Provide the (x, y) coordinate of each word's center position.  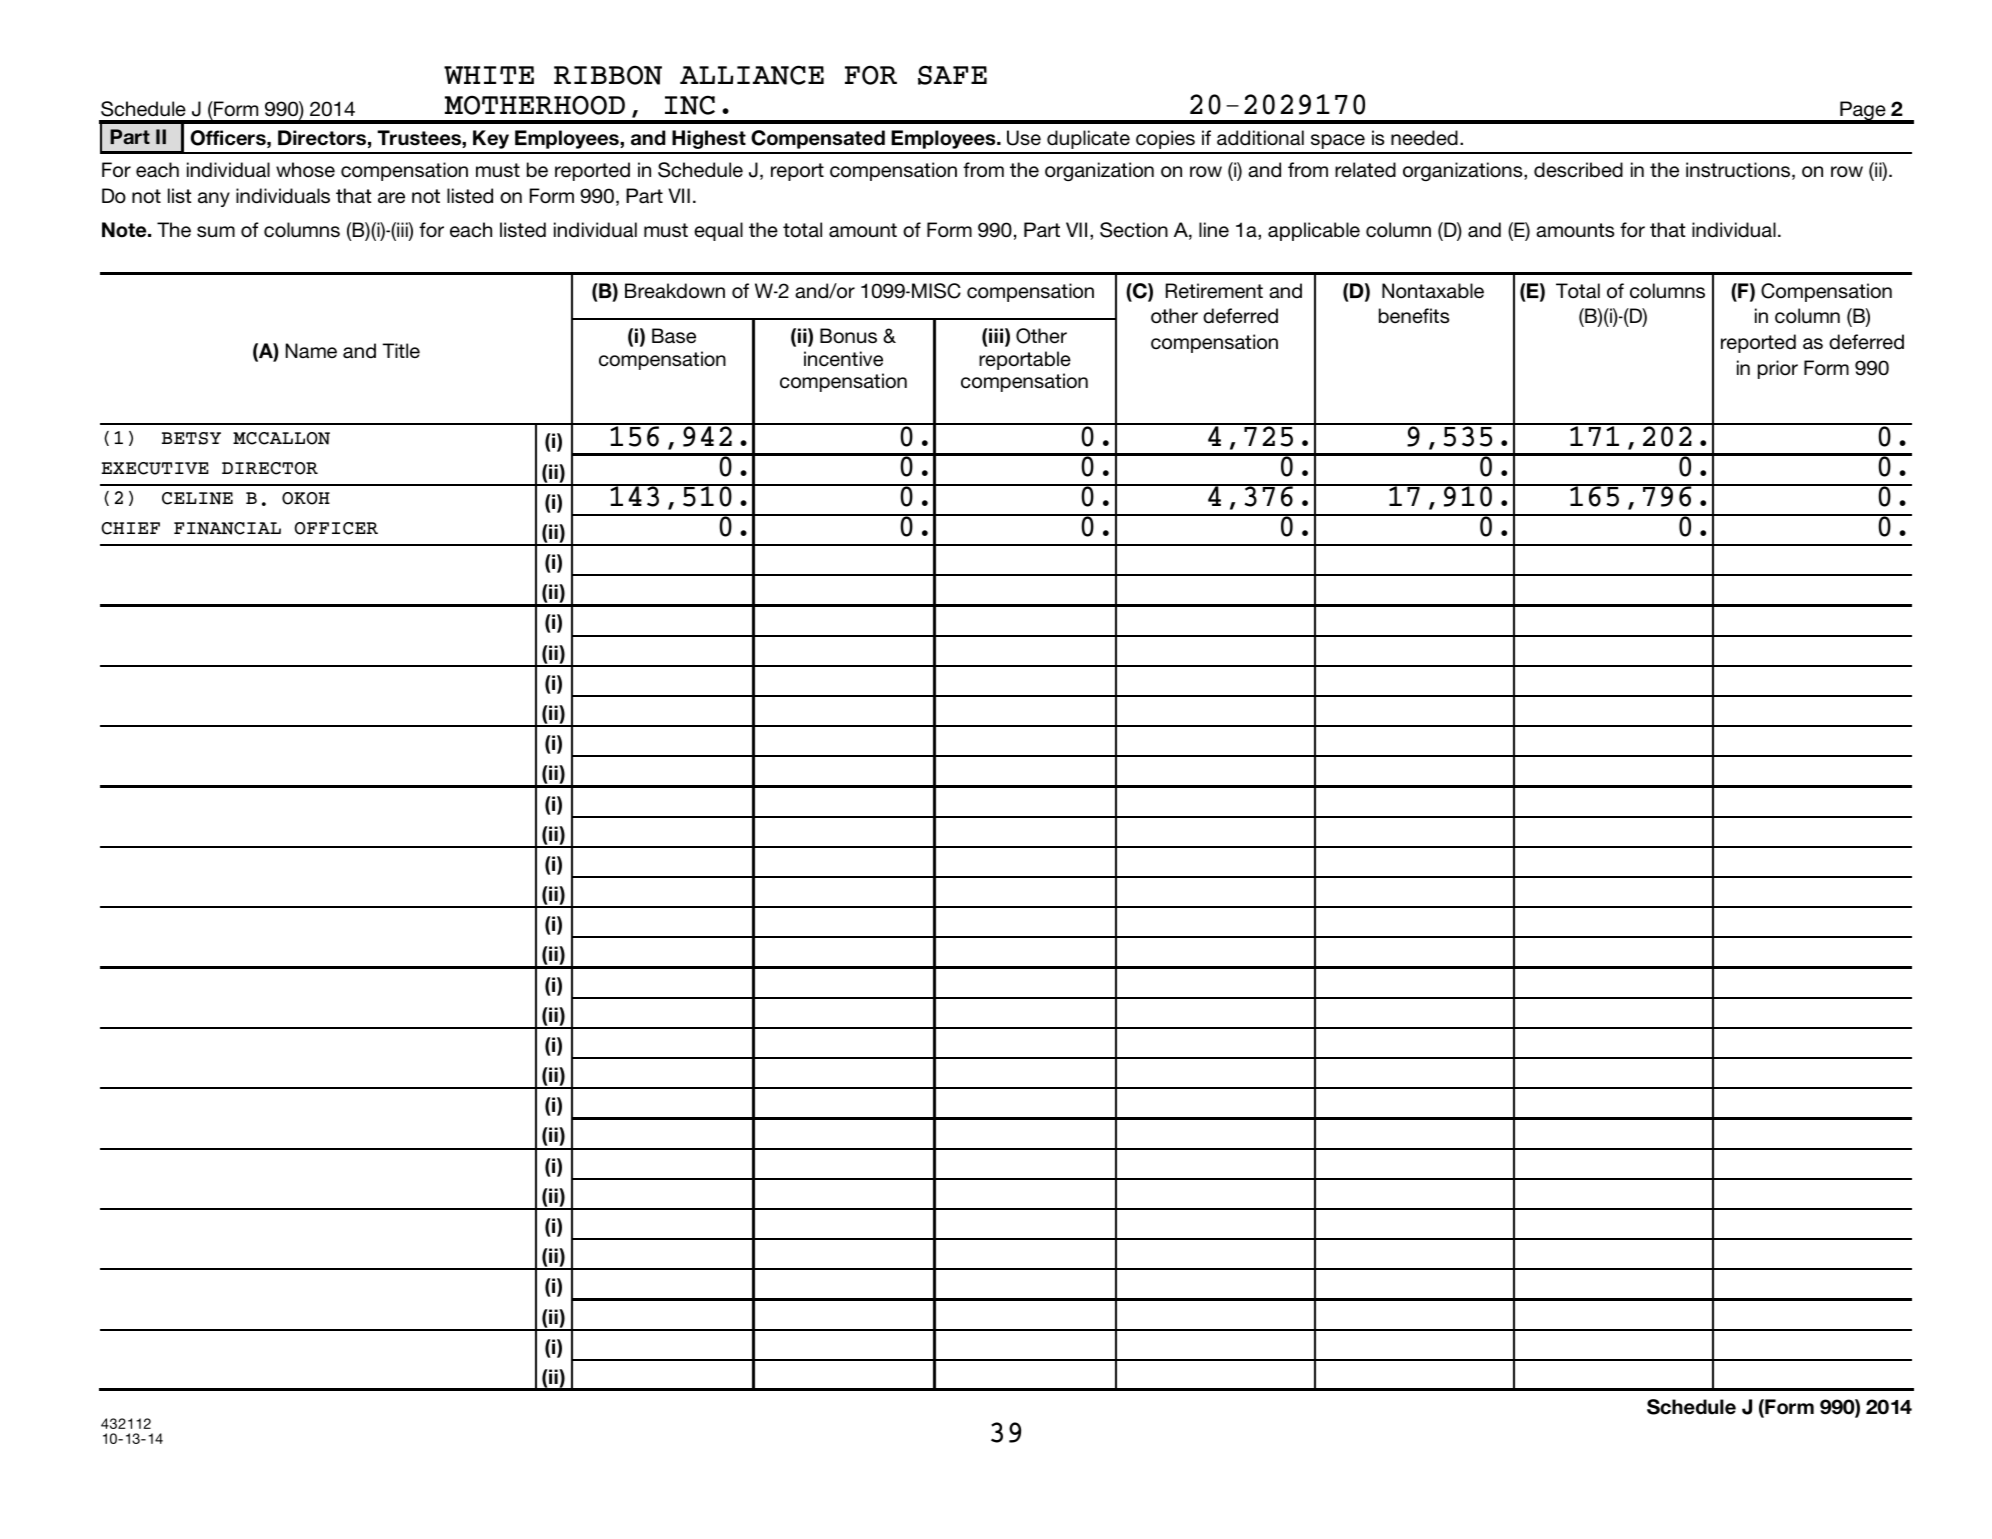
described (1578, 170)
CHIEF (130, 528)
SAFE (952, 75)
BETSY (191, 438)
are (391, 198)
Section (1134, 230)
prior (1778, 369)
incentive (843, 359)
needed (1424, 138)
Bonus (848, 336)
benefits (1414, 316)
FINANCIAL (227, 528)
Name (311, 350)
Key (491, 139)
